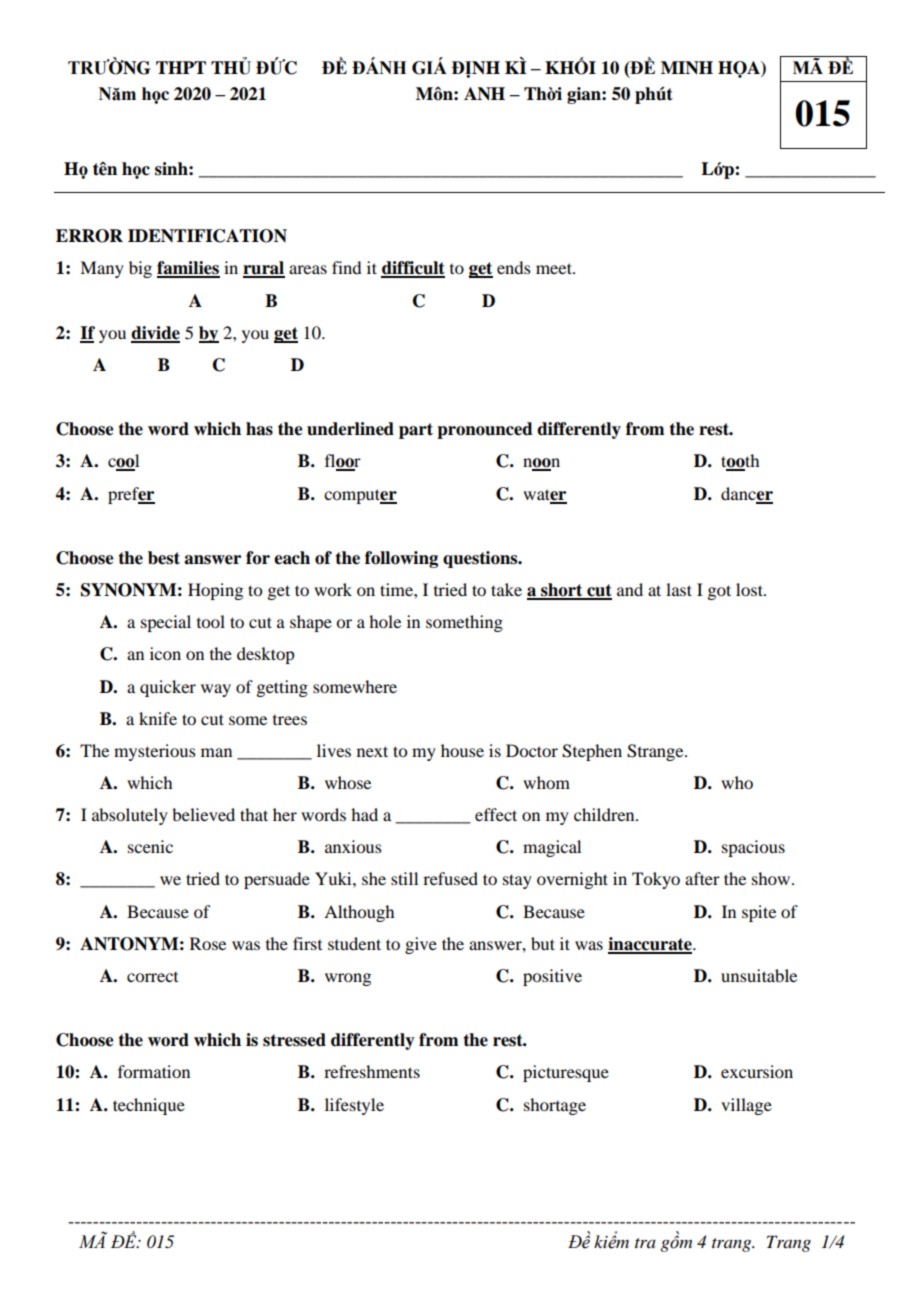 This screenshot has height=1308, width=924. I want to click on refreshments, so click(372, 1071).
